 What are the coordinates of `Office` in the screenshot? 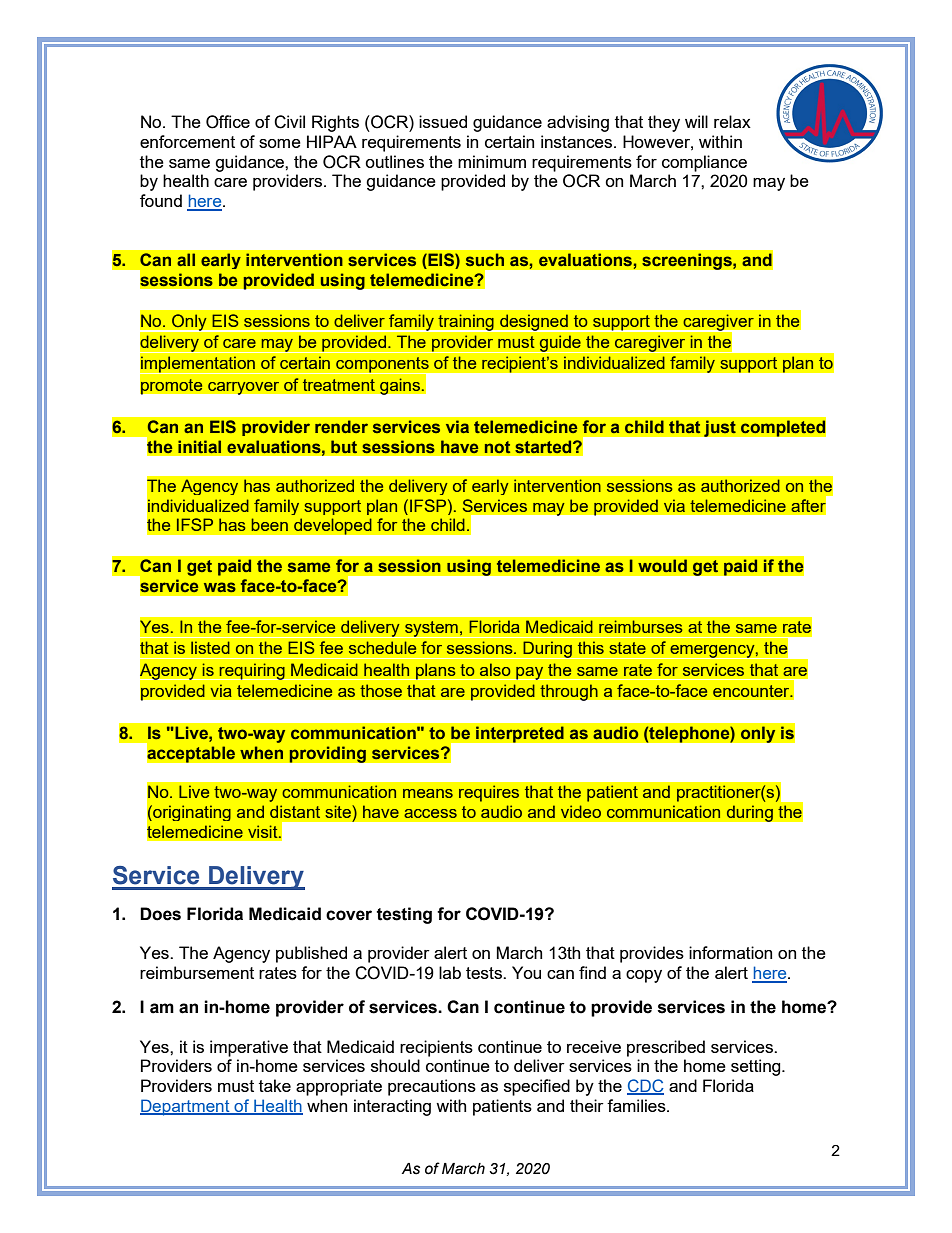 It's located at (228, 122).
